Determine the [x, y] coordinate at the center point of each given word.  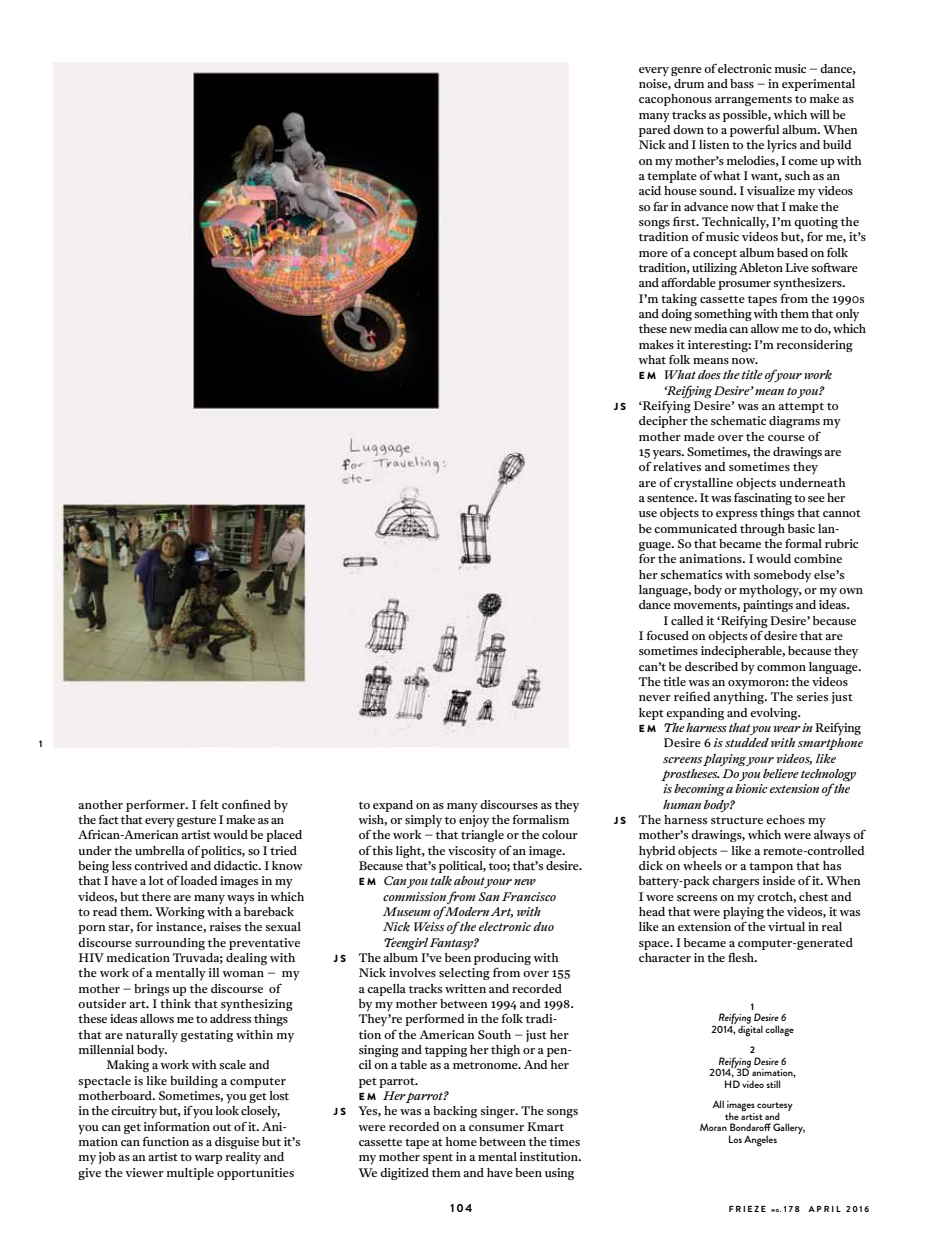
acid [650, 190]
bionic [751, 788]
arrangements [753, 101]
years [667, 455]
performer [156, 806]
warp [208, 1159]
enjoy [474, 821]
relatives [677, 466]
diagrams [794, 422]
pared [655, 129]
